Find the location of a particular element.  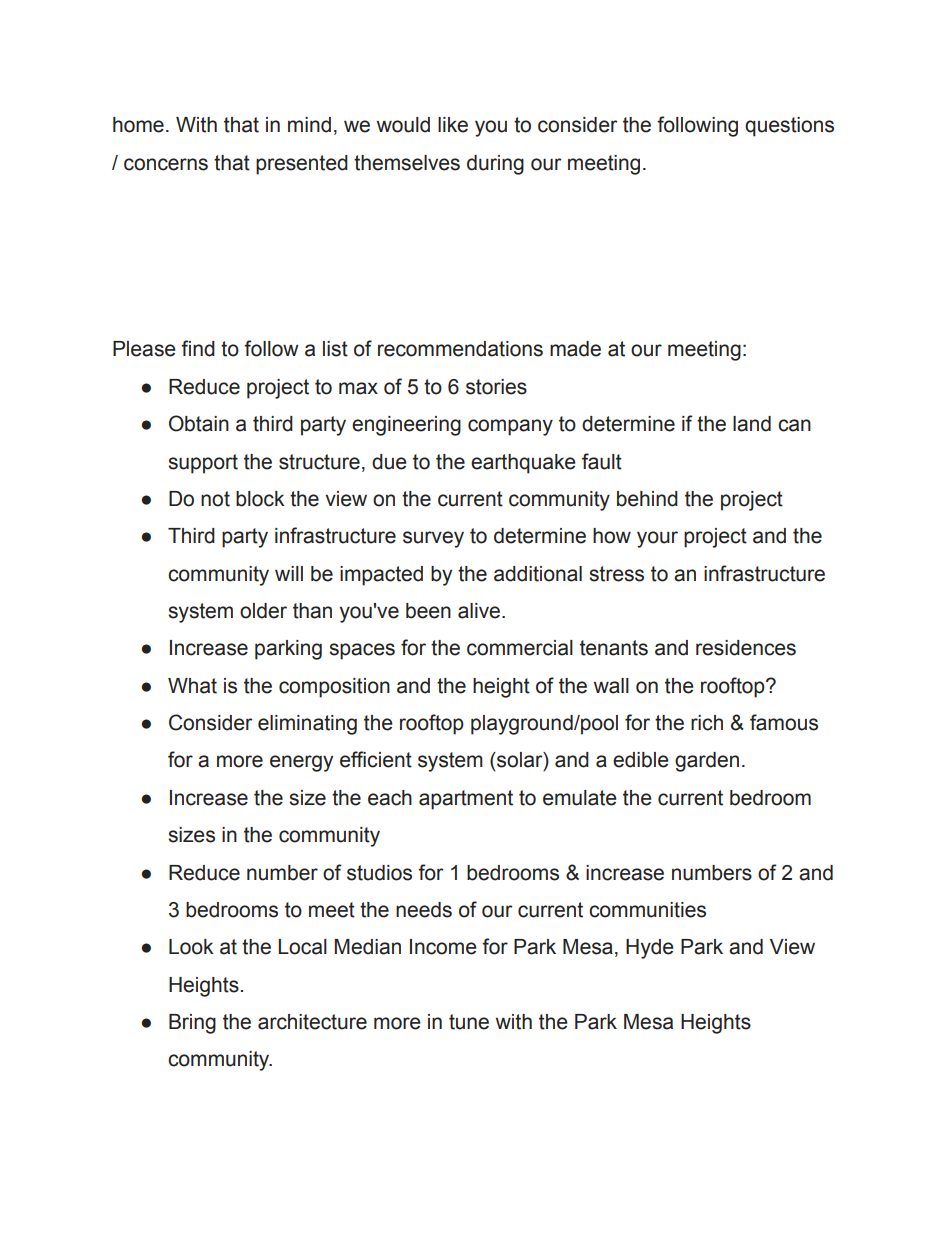

tune is located at coordinates (469, 1022).
